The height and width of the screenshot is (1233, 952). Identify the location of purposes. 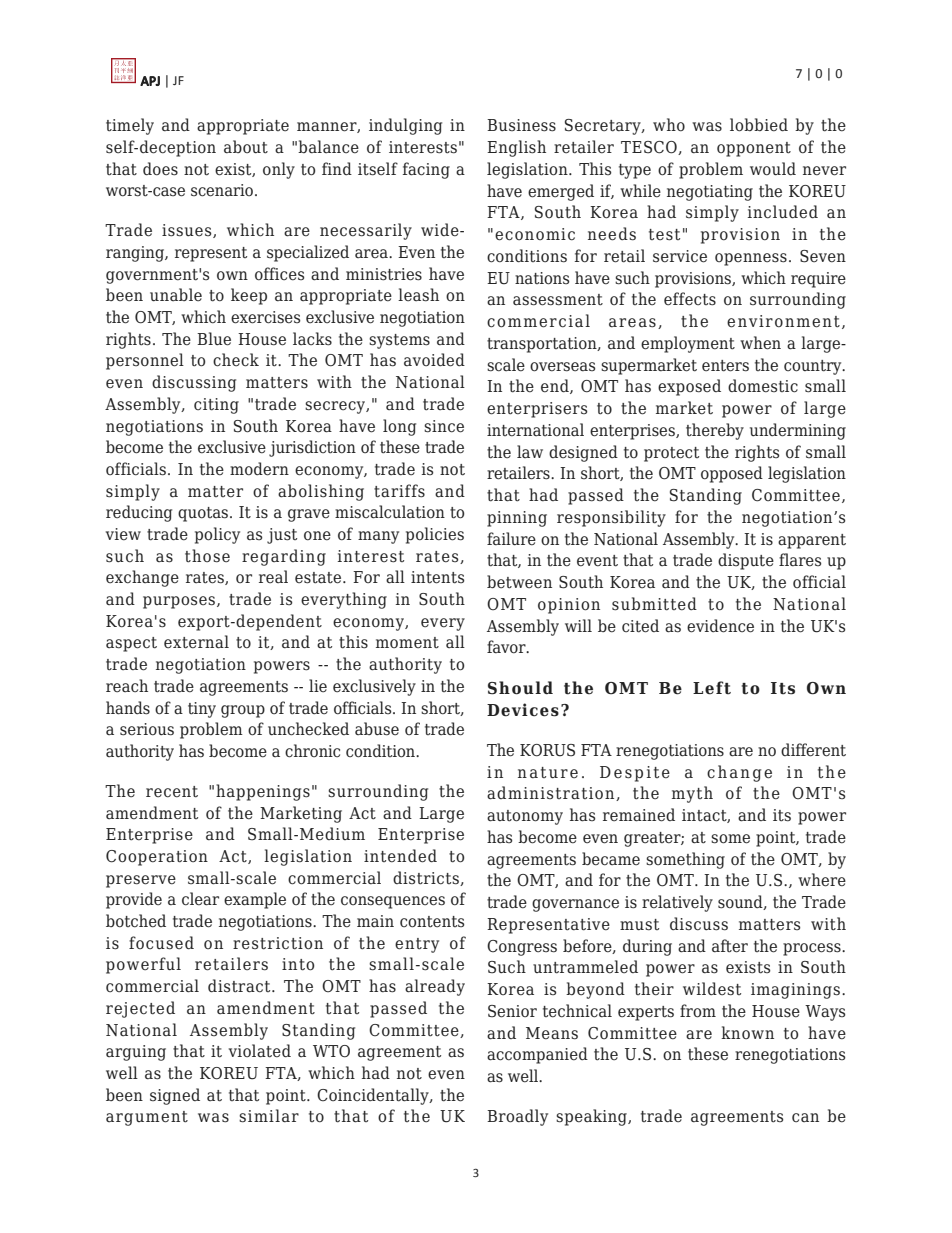
(180, 602).
